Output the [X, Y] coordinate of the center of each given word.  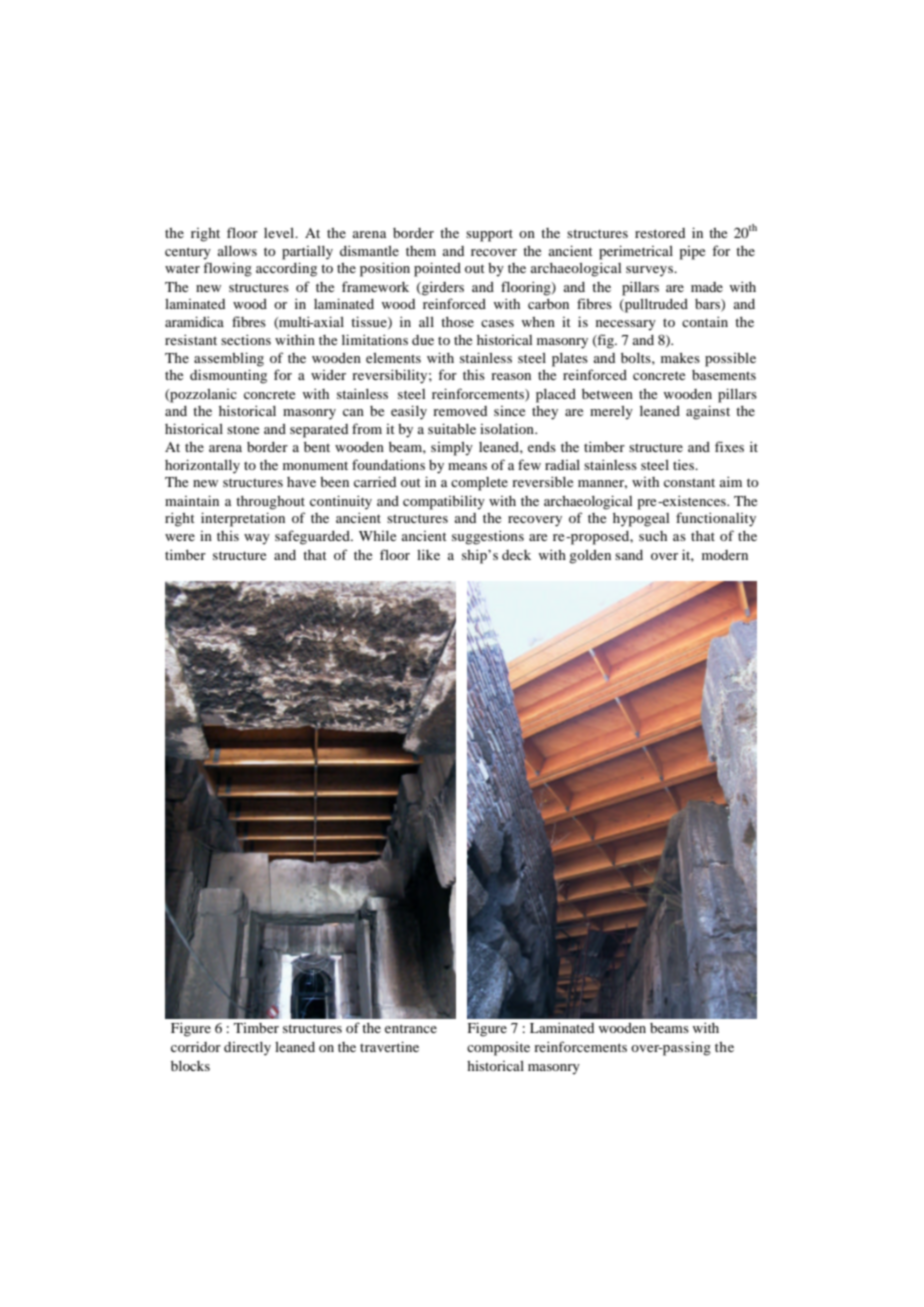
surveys [650, 271]
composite [498, 1049]
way [257, 539]
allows [237, 251]
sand [629, 555]
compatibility [444, 502]
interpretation [243, 519]
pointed [437, 269]
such [653, 536]
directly [247, 1049]
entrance [411, 1028]
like [428, 554]
